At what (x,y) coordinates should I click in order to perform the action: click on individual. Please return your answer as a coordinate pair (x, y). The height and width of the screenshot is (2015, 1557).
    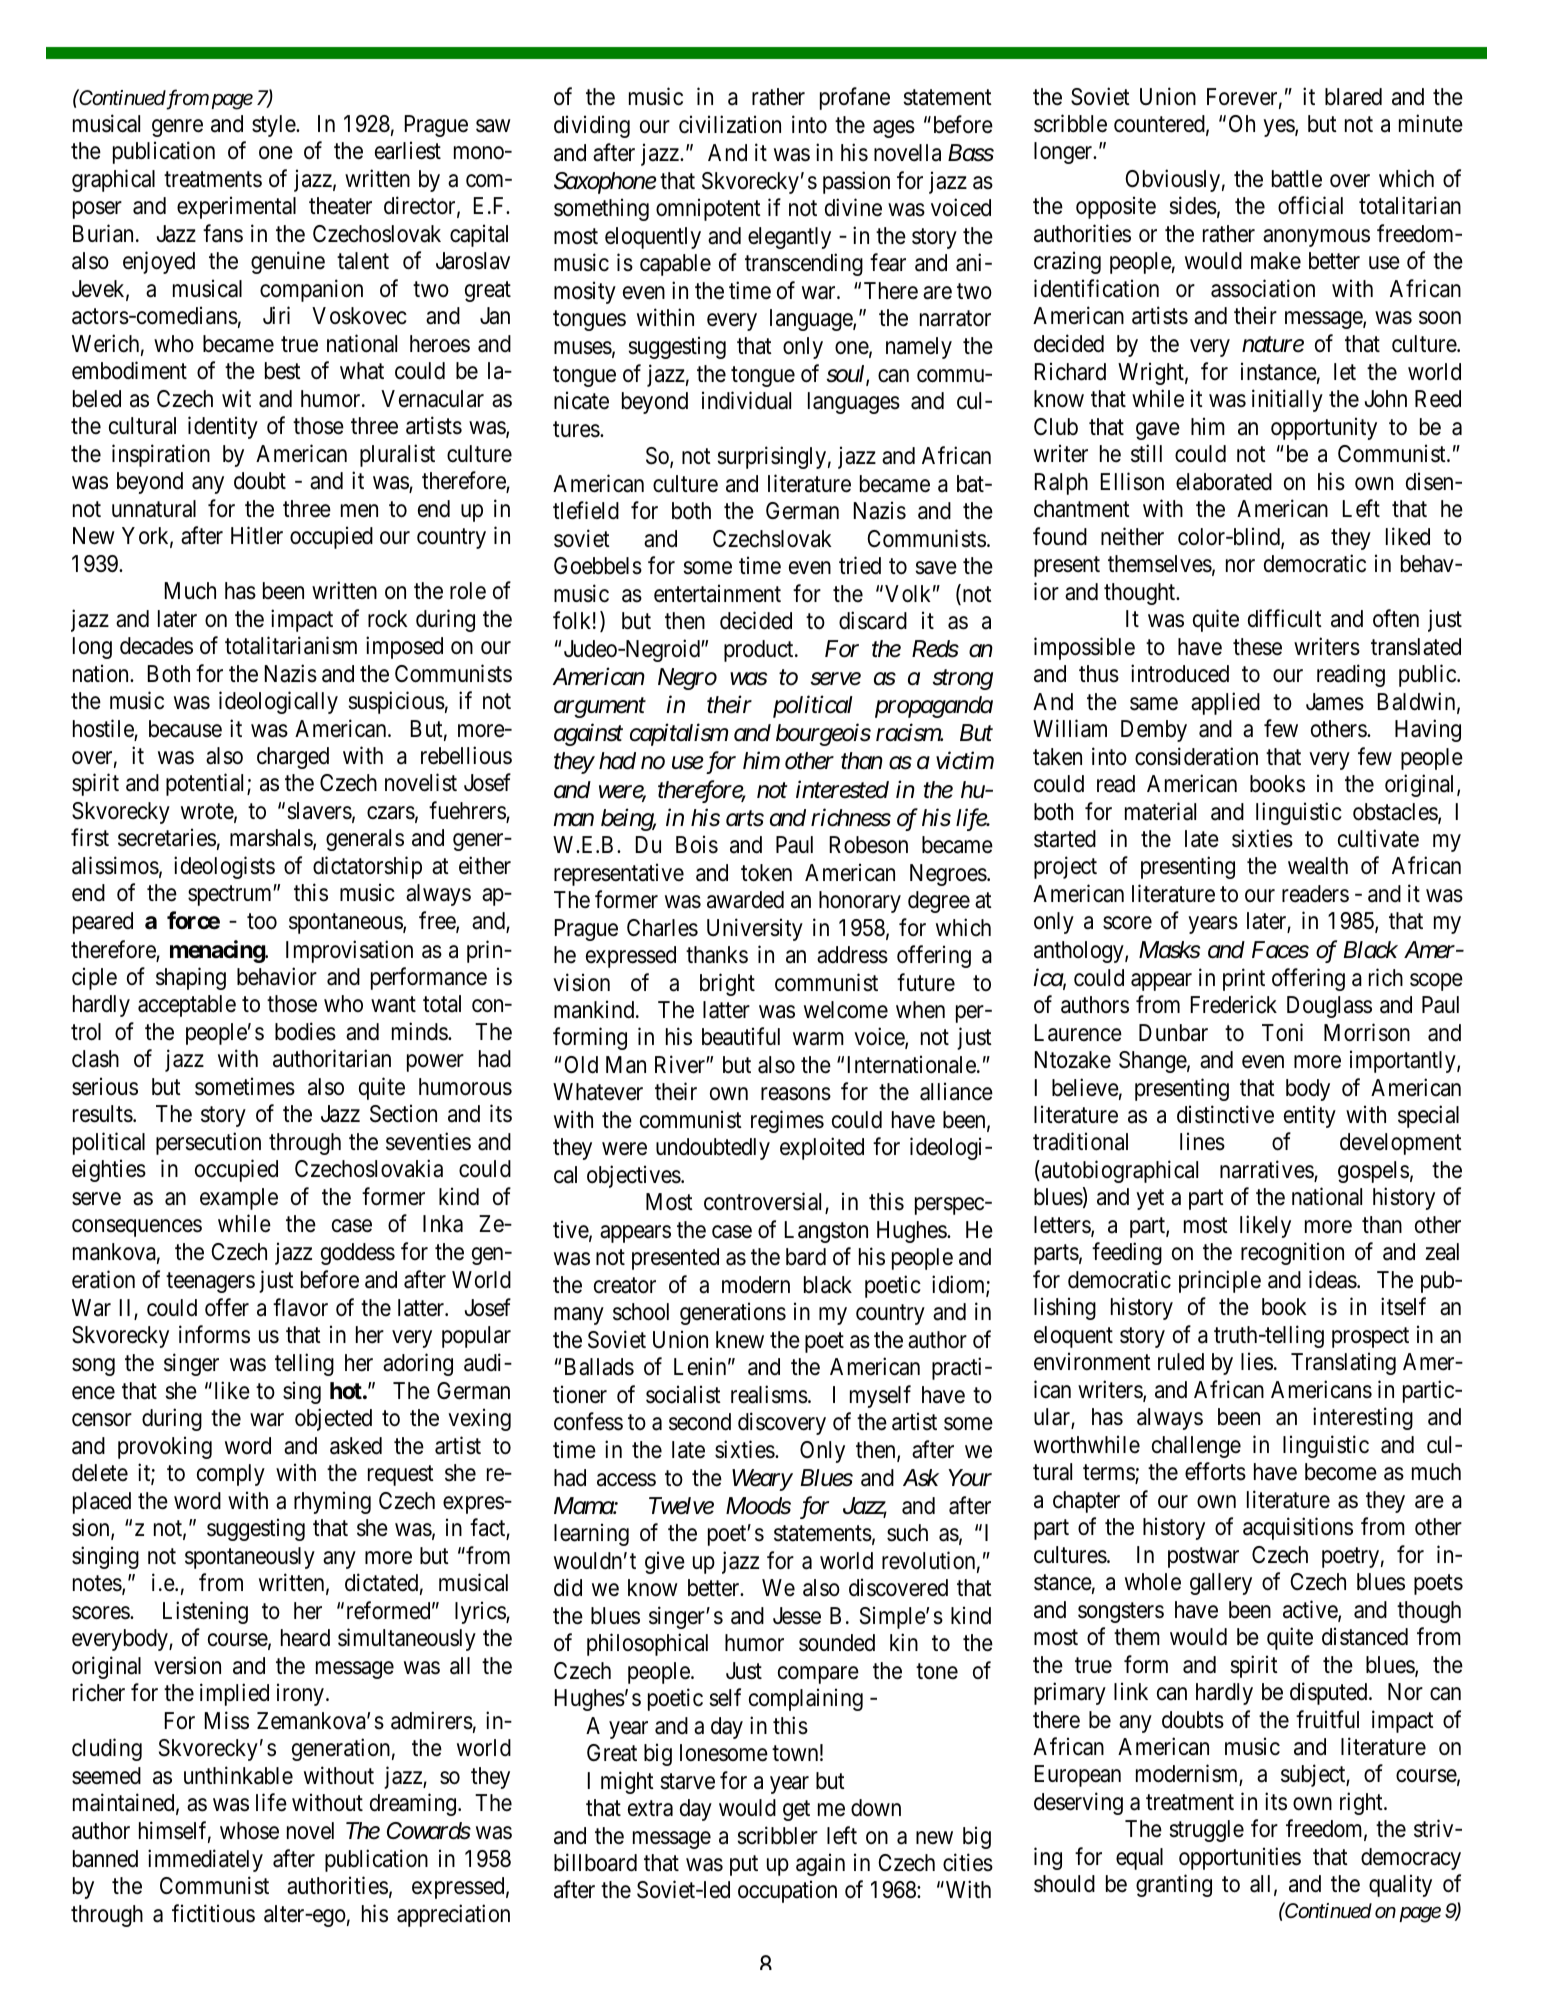
    Looking at the image, I should click on (746, 400).
